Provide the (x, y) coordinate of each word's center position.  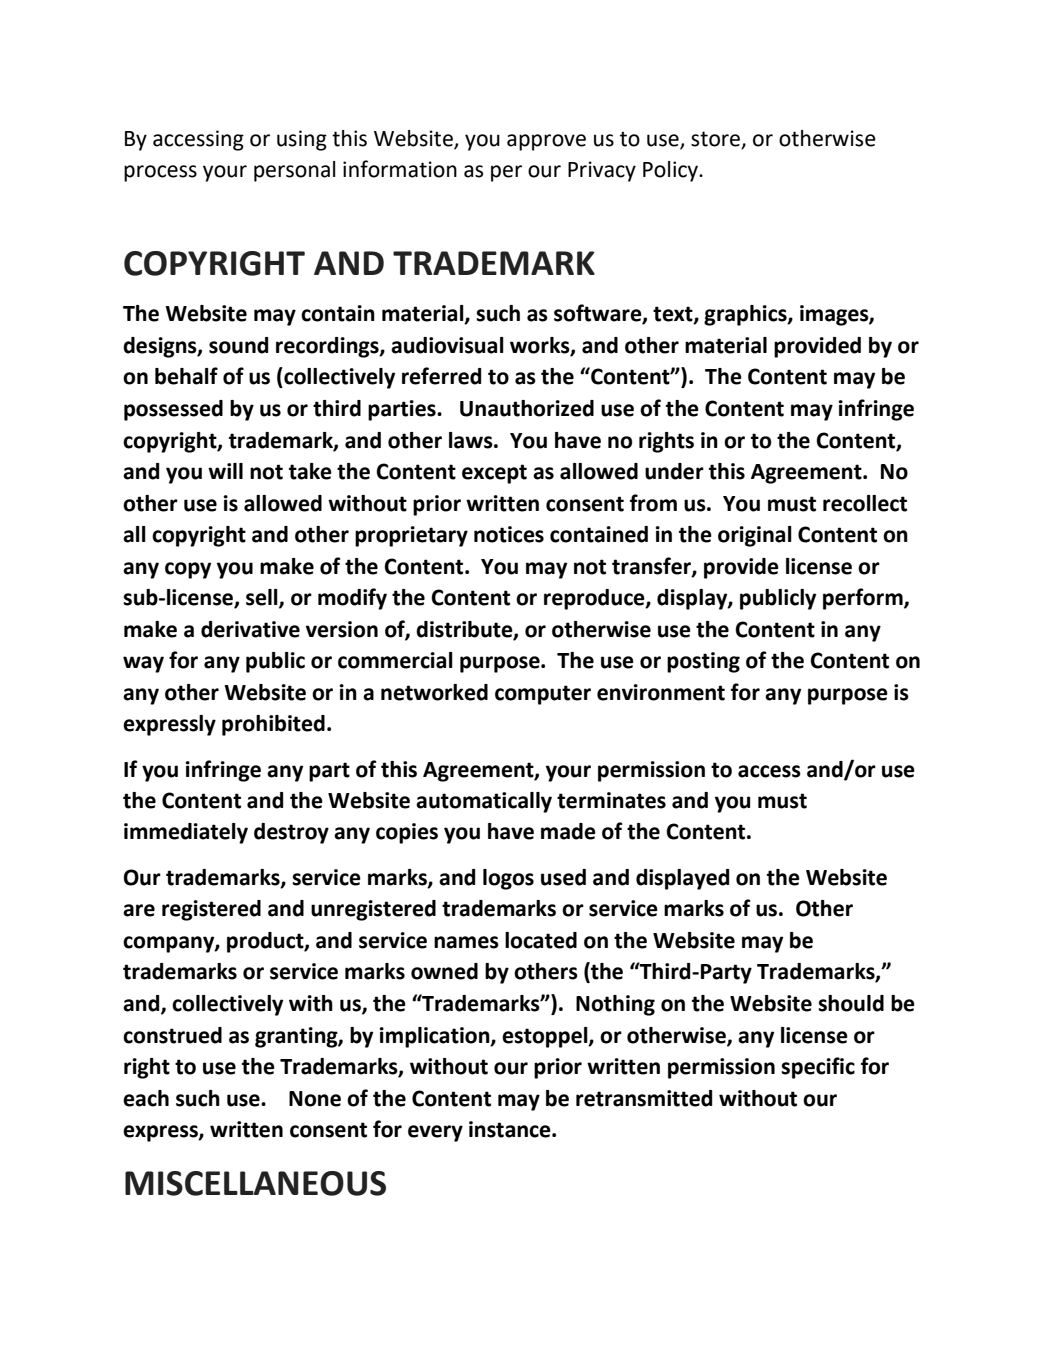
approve (546, 142)
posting (703, 662)
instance (511, 1129)
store (716, 140)
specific (818, 1068)
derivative (250, 629)
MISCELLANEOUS (255, 1183)
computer (543, 695)
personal (294, 171)
